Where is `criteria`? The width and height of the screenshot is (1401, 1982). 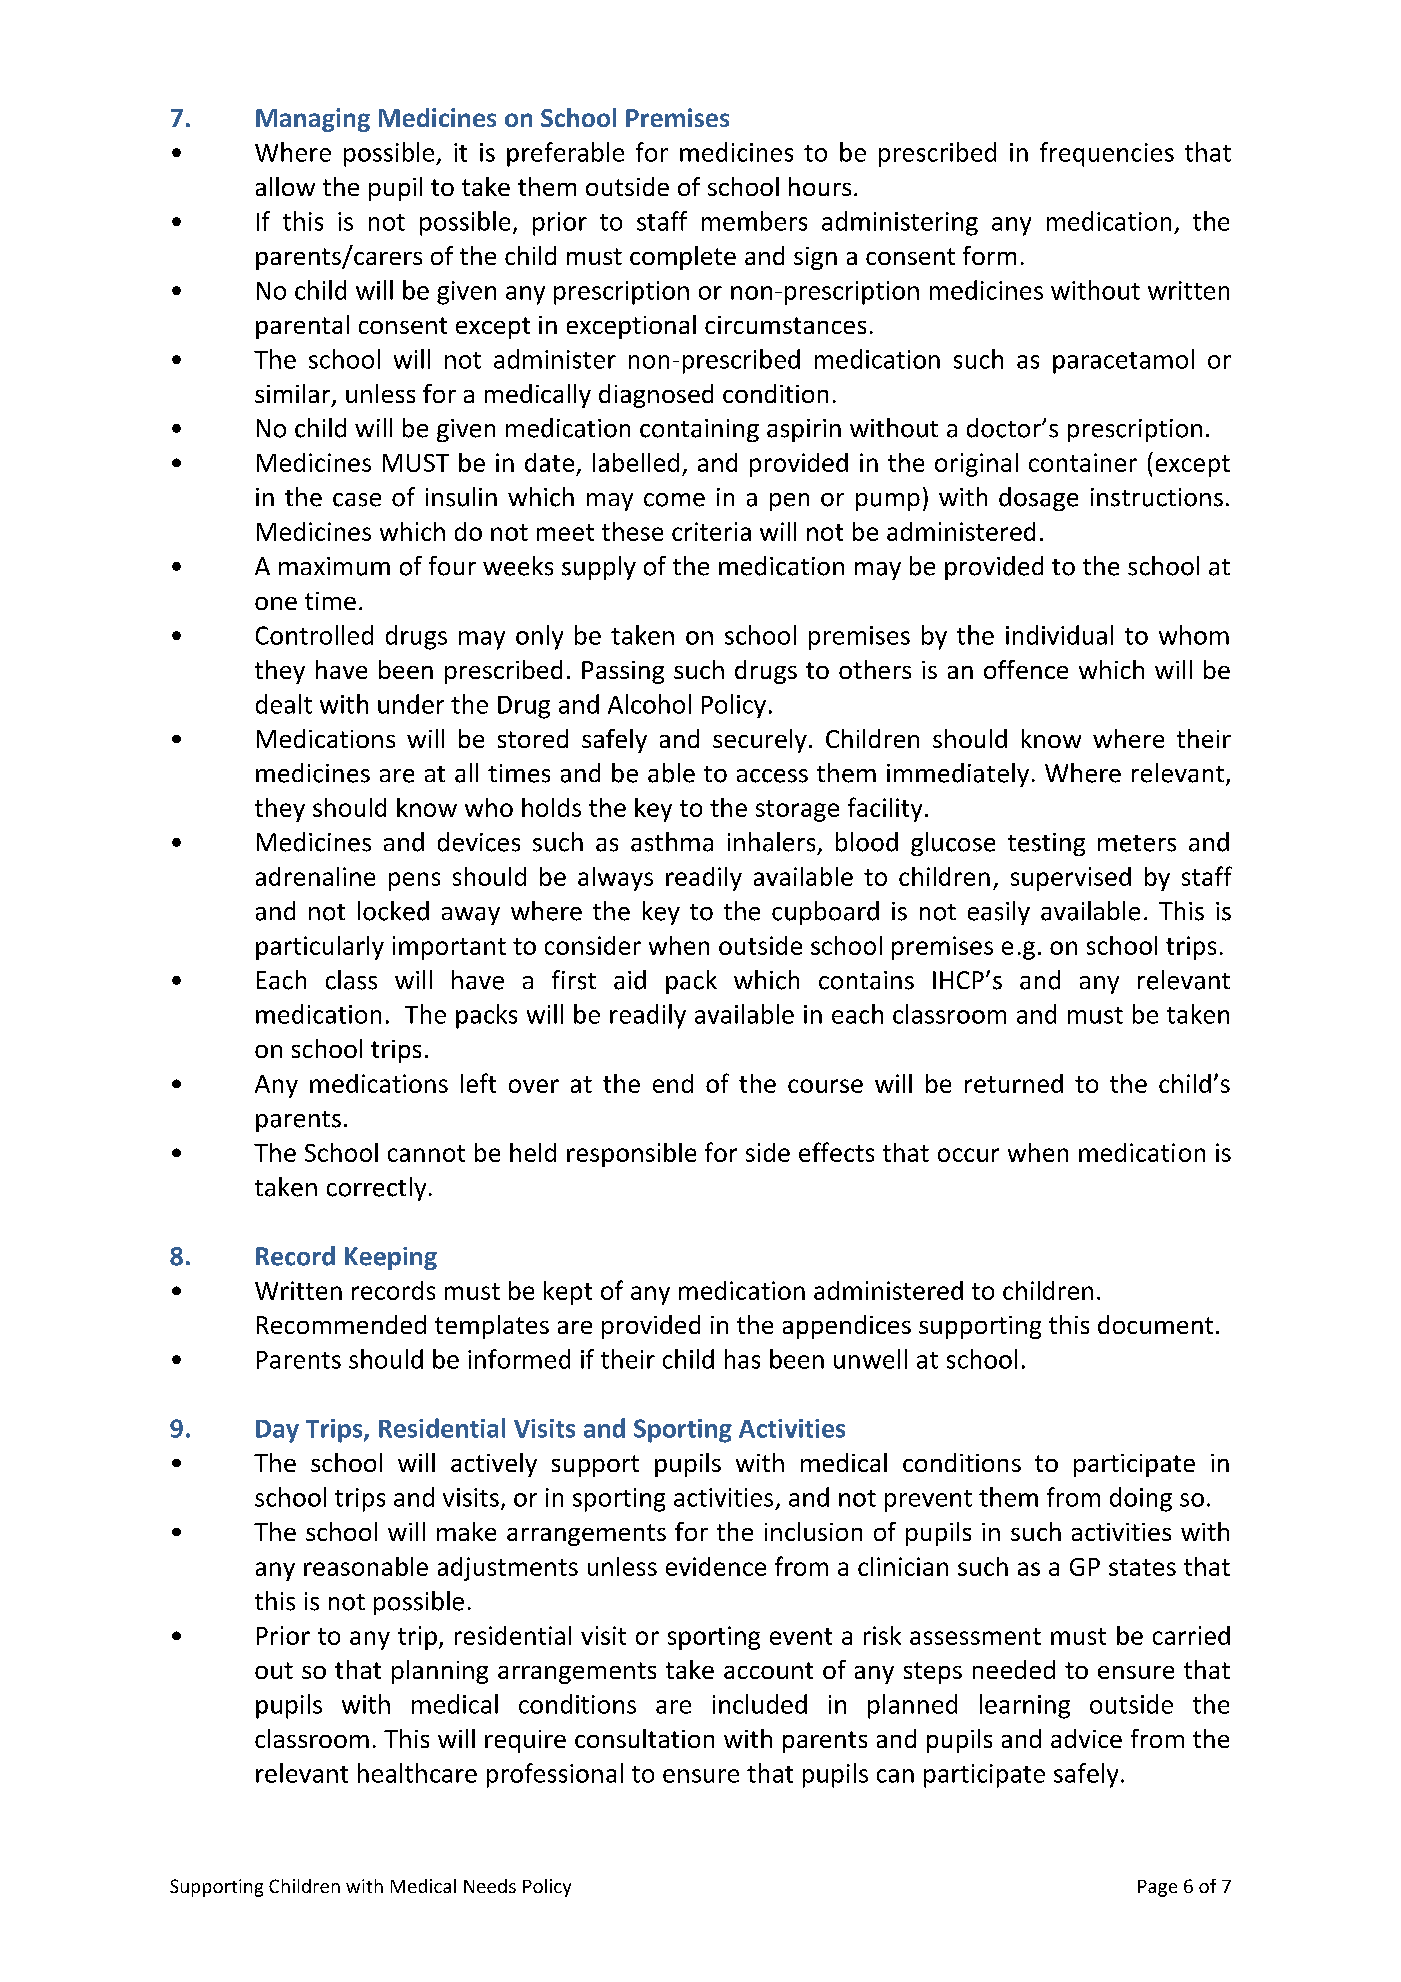
criteria is located at coordinates (711, 531).
